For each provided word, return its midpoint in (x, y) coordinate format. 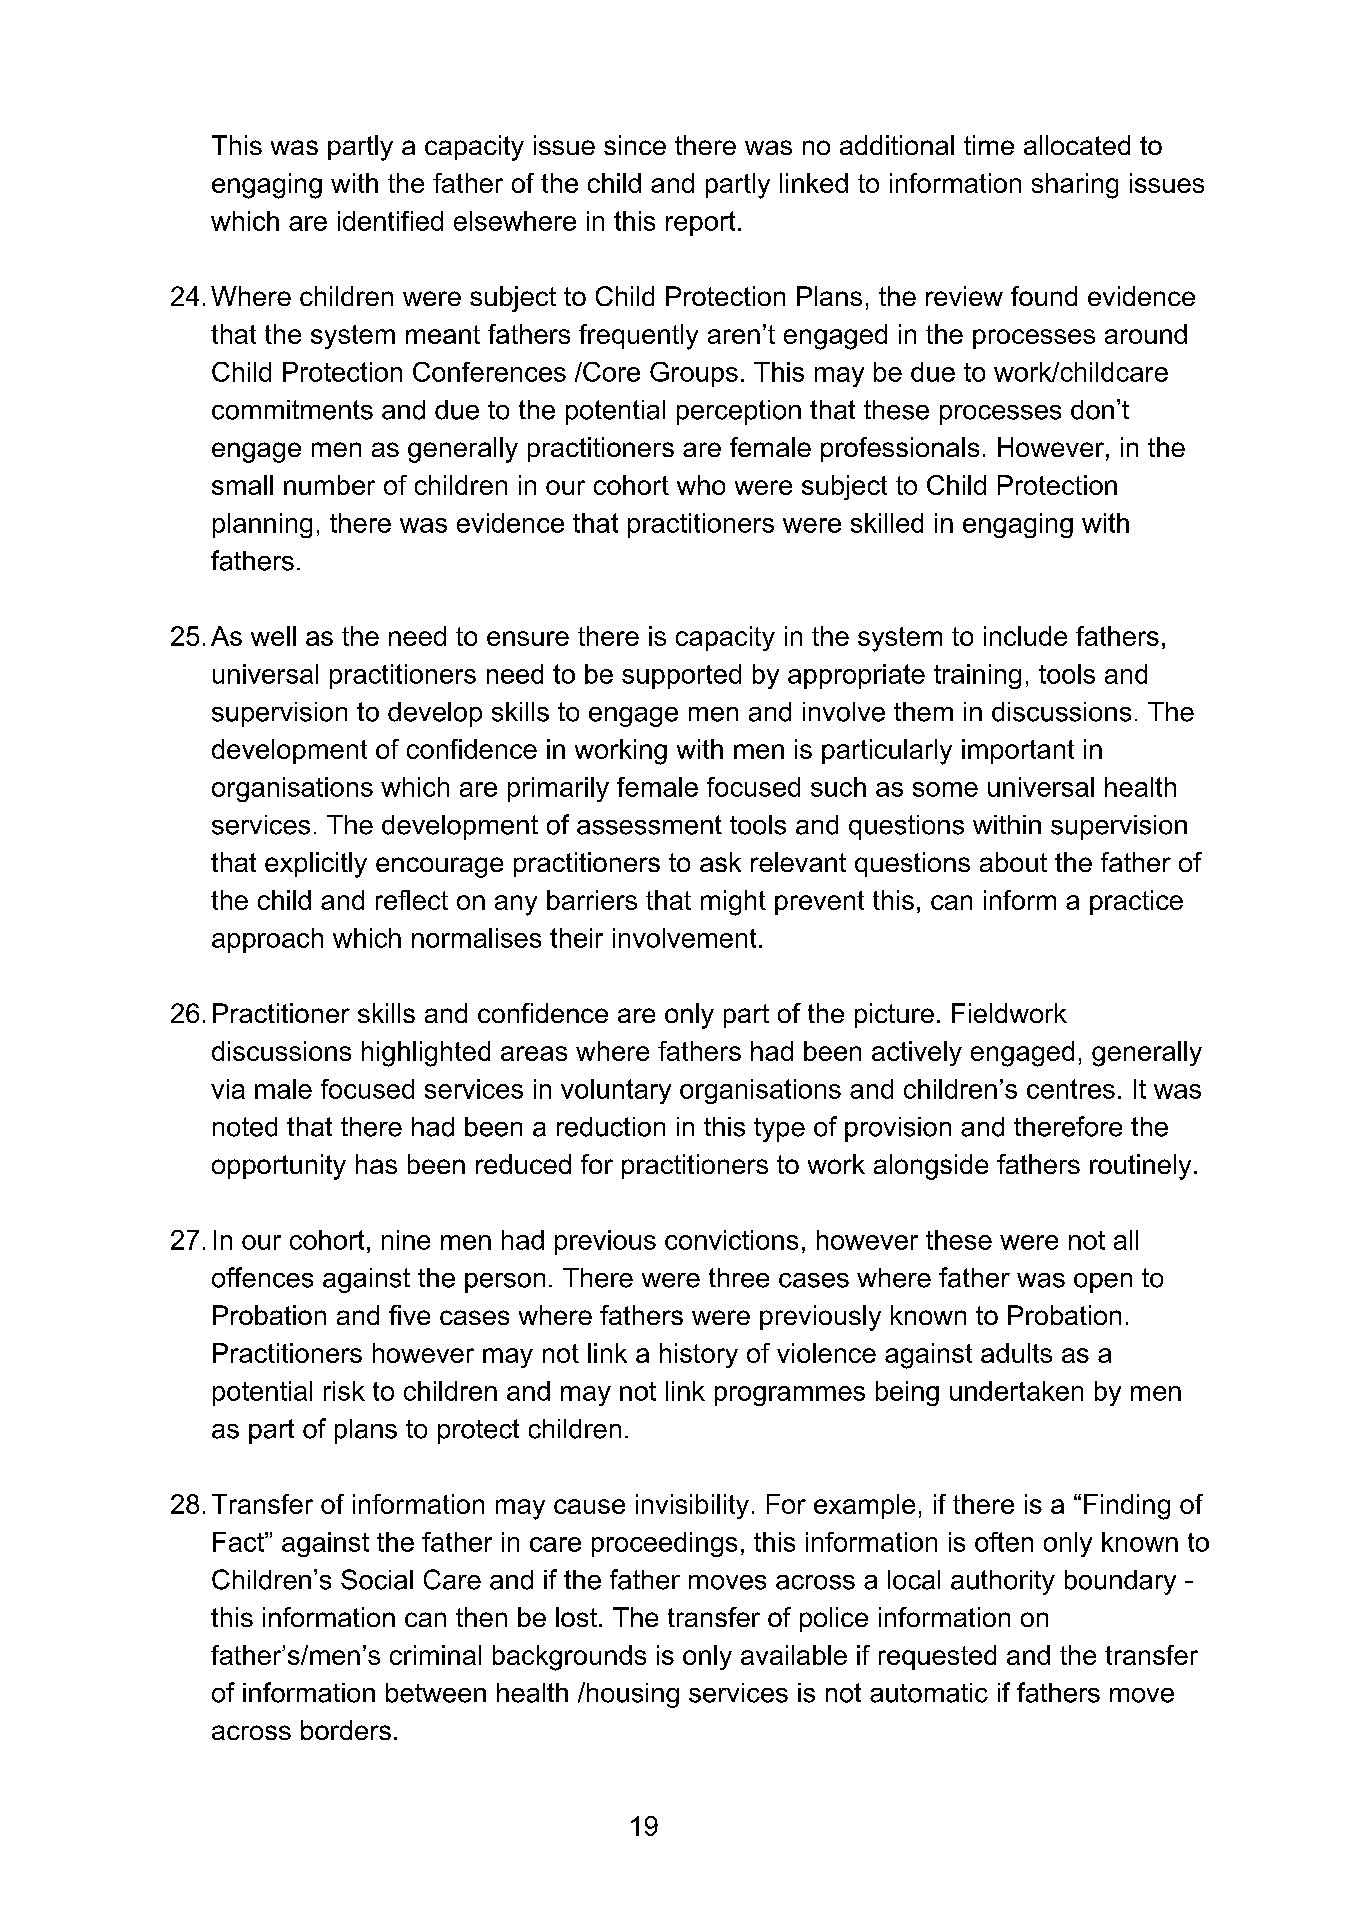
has (376, 1164)
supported (681, 676)
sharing (1075, 186)
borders (346, 1730)
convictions (731, 1240)
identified (390, 221)
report (700, 223)
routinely (1140, 1167)
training (977, 676)
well (273, 636)
